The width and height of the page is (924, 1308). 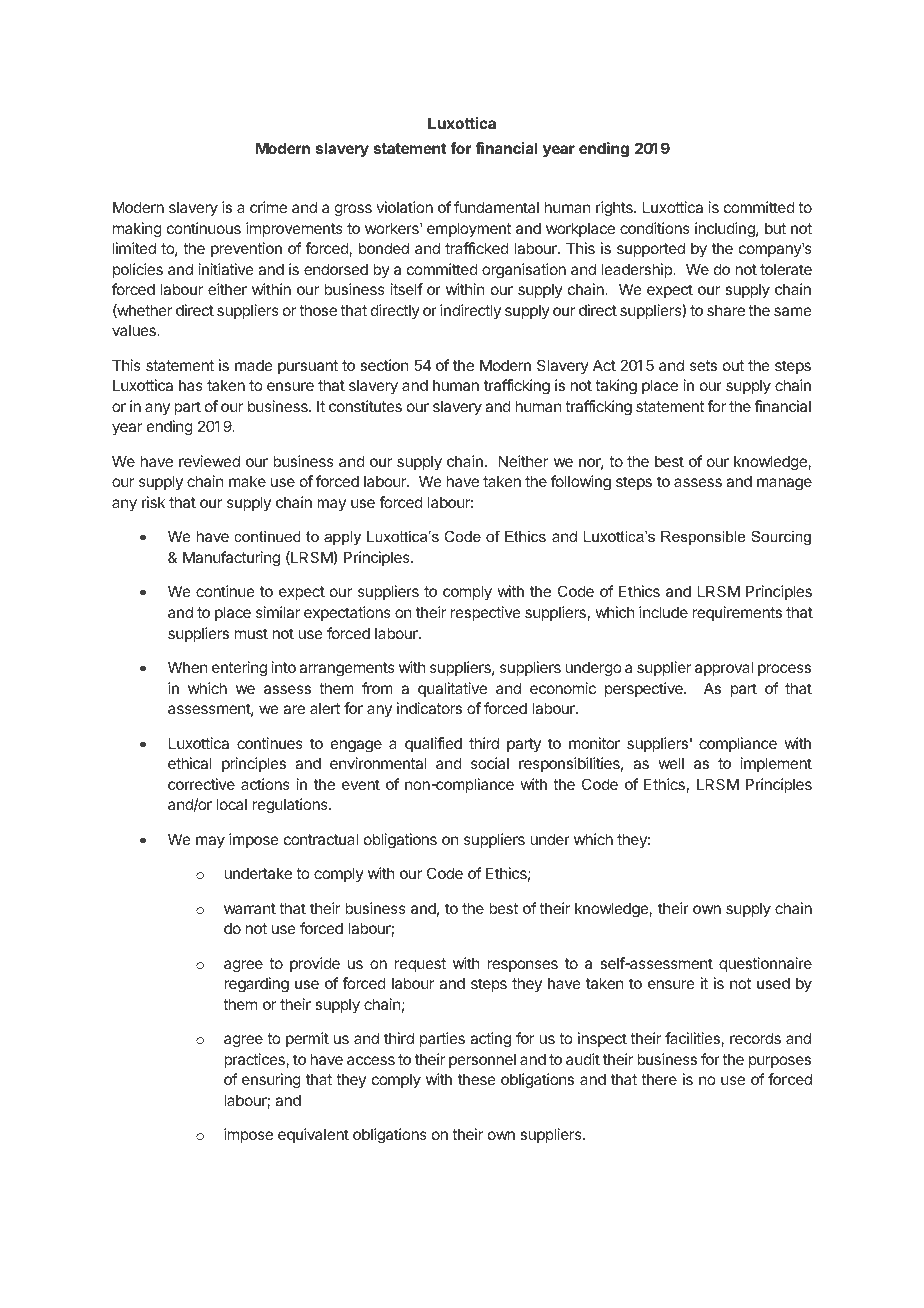 I want to click on these, so click(x=477, y=1079).
